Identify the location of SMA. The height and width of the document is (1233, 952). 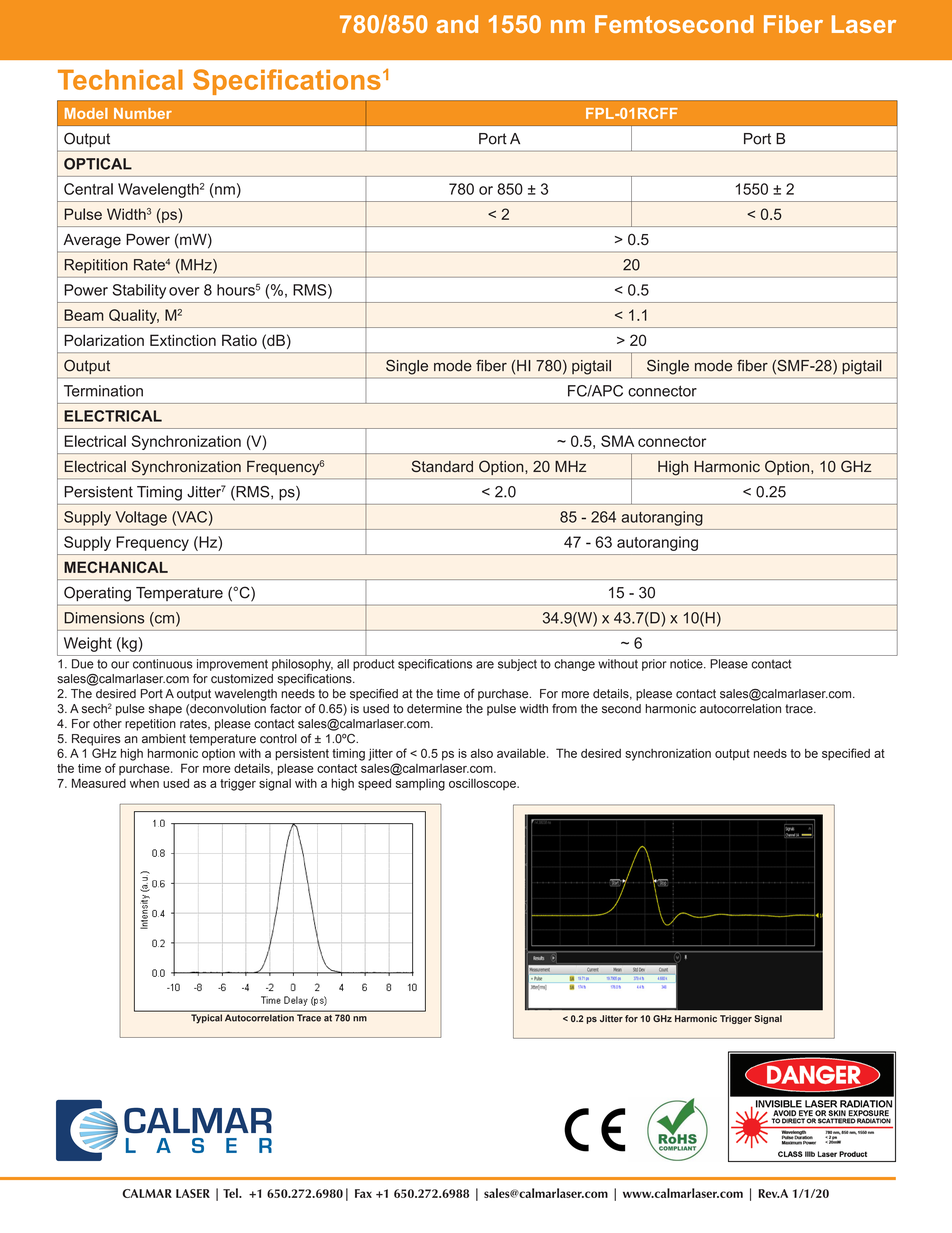
(617, 441).
